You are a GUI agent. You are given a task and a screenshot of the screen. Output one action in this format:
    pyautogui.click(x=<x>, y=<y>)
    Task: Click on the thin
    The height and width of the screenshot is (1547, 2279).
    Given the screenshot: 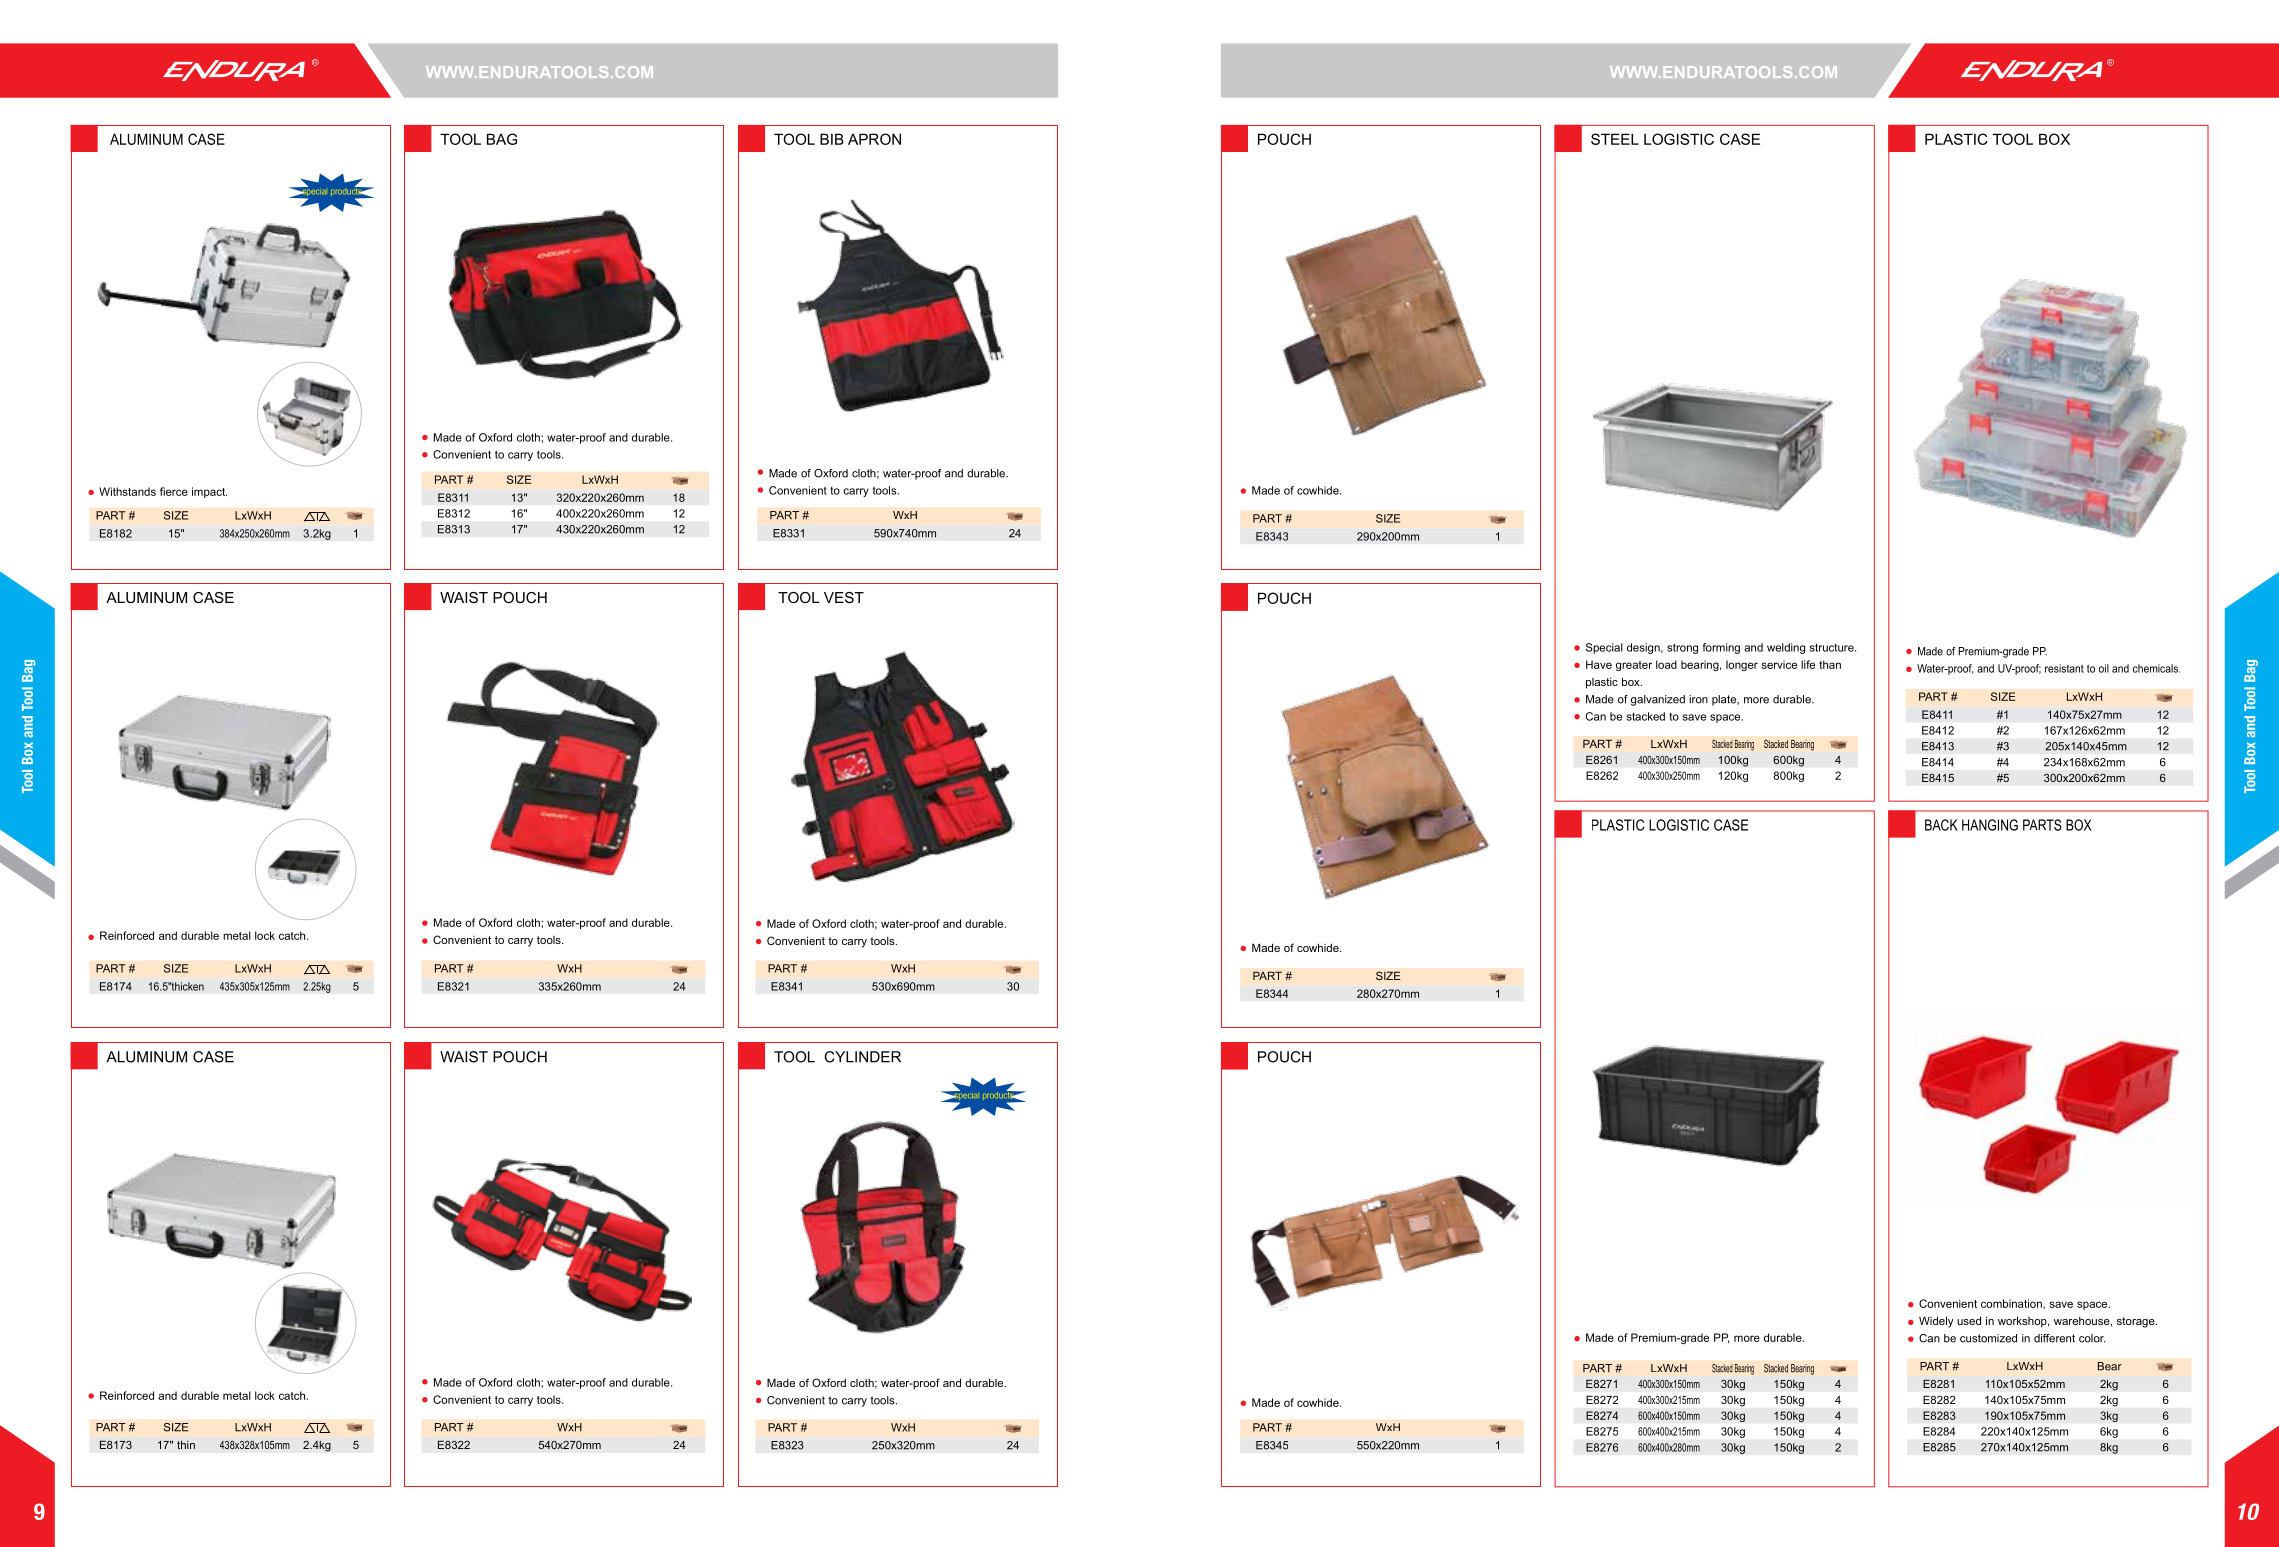 What is the action you would take?
    pyautogui.click(x=186, y=1444)
